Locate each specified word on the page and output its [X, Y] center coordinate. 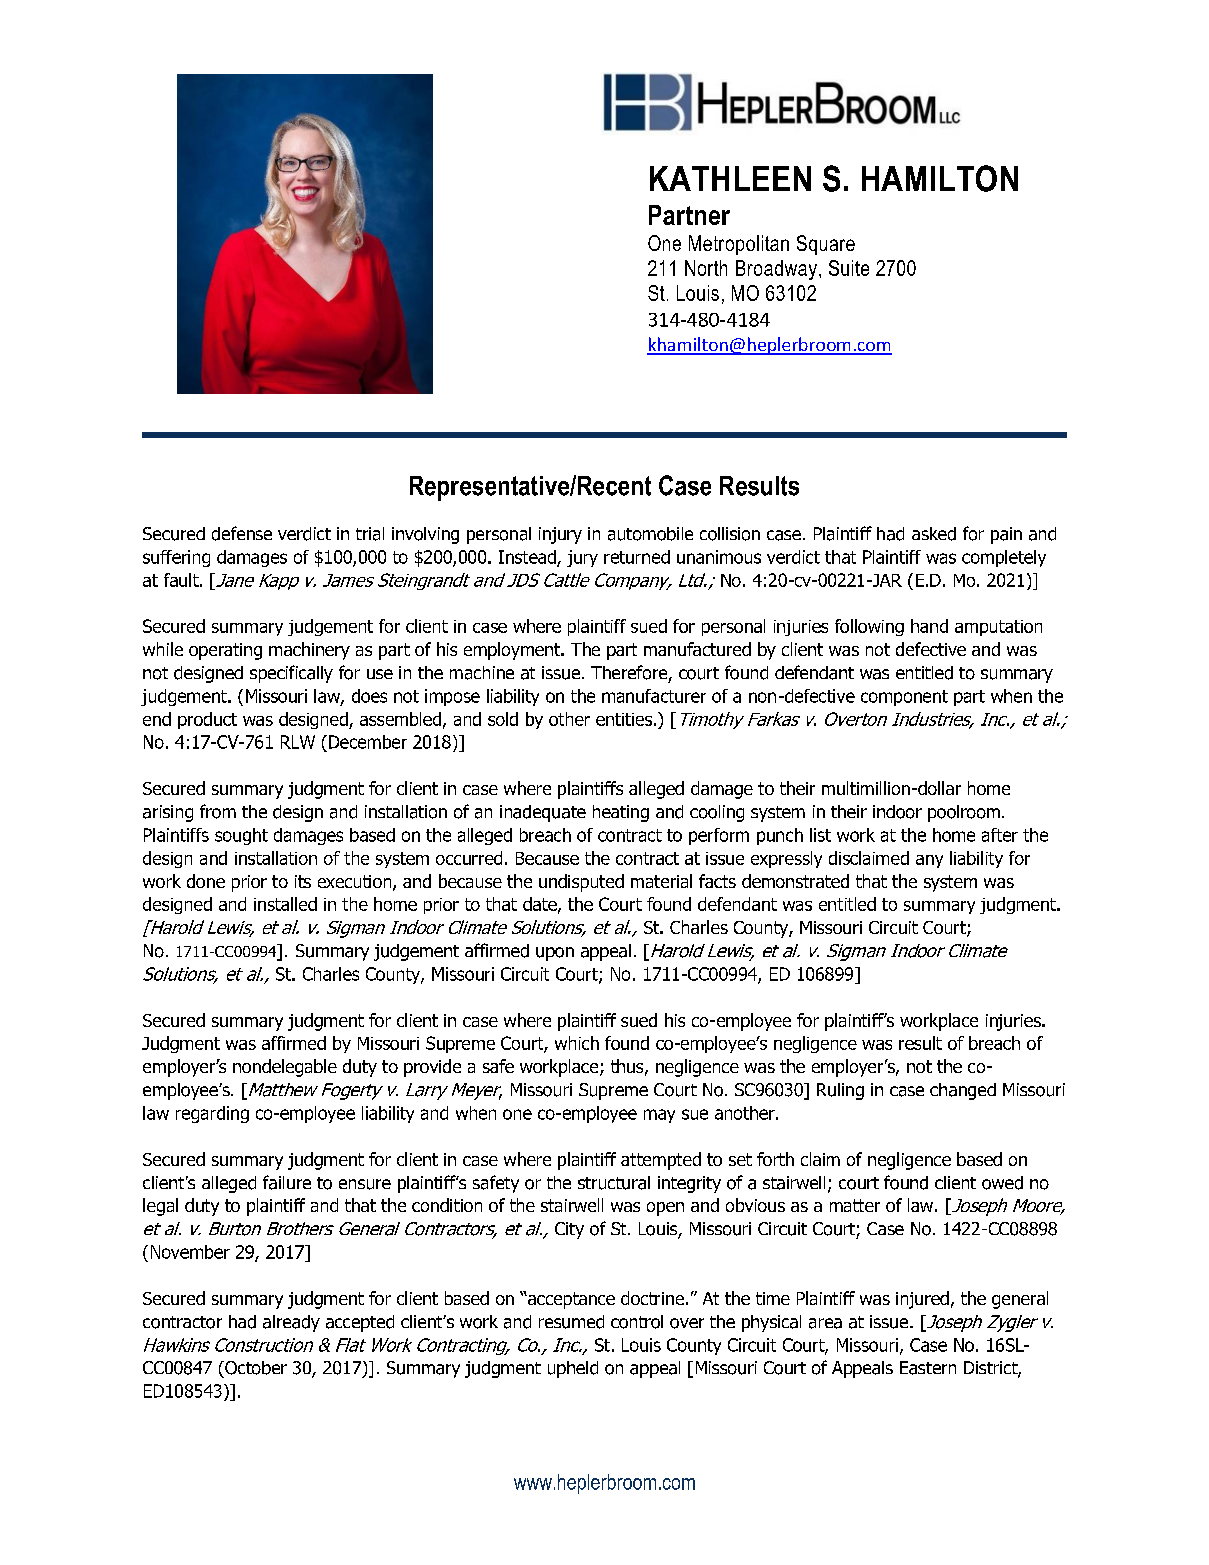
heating [621, 813]
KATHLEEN [730, 178]
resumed [571, 1322]
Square [826, 245]
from [218, 811]
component [904, 698]
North [706, 268]
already [291, 1323]
